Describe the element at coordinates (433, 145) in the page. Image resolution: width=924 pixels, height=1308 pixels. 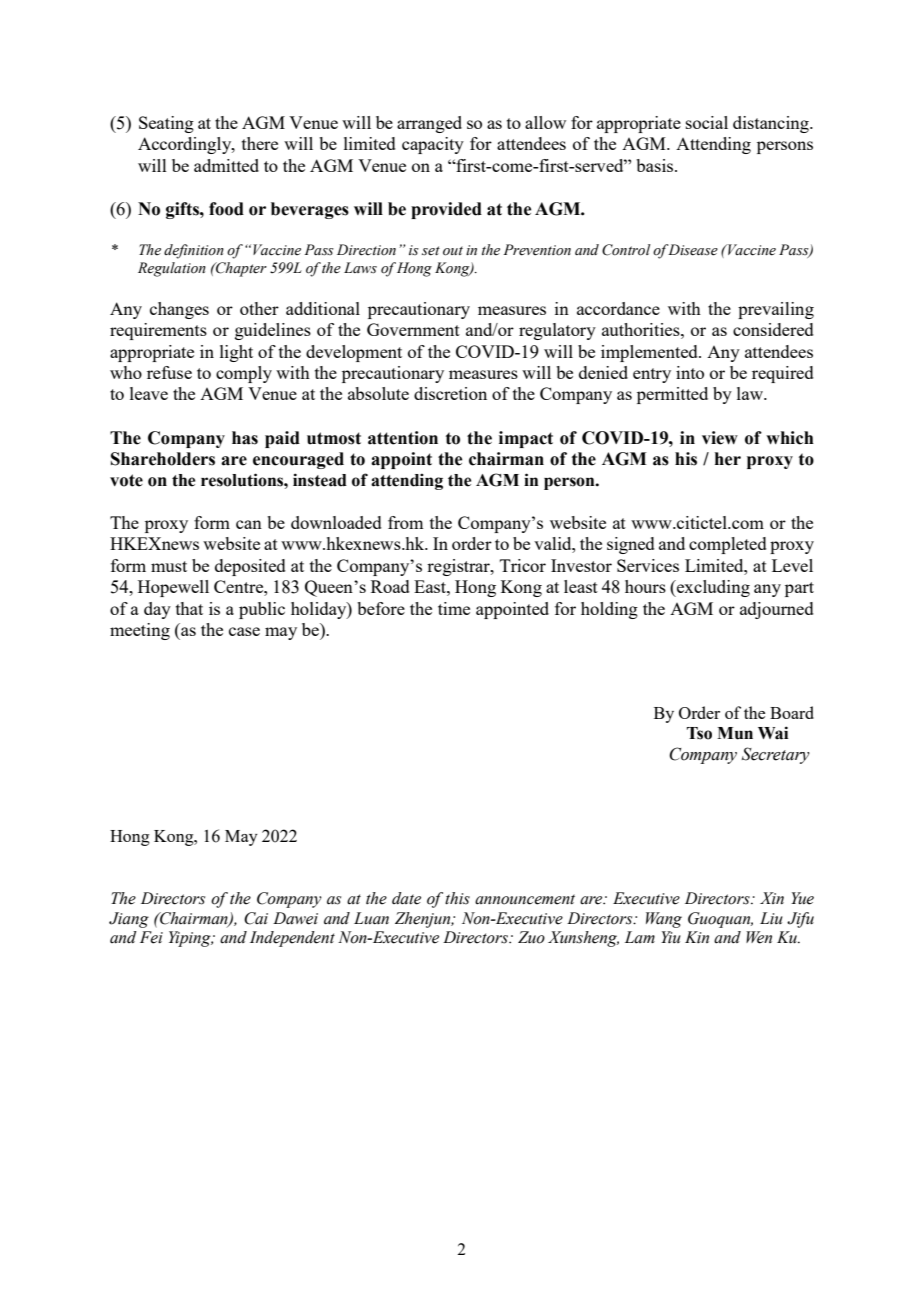
I see `capacity` at that location.
